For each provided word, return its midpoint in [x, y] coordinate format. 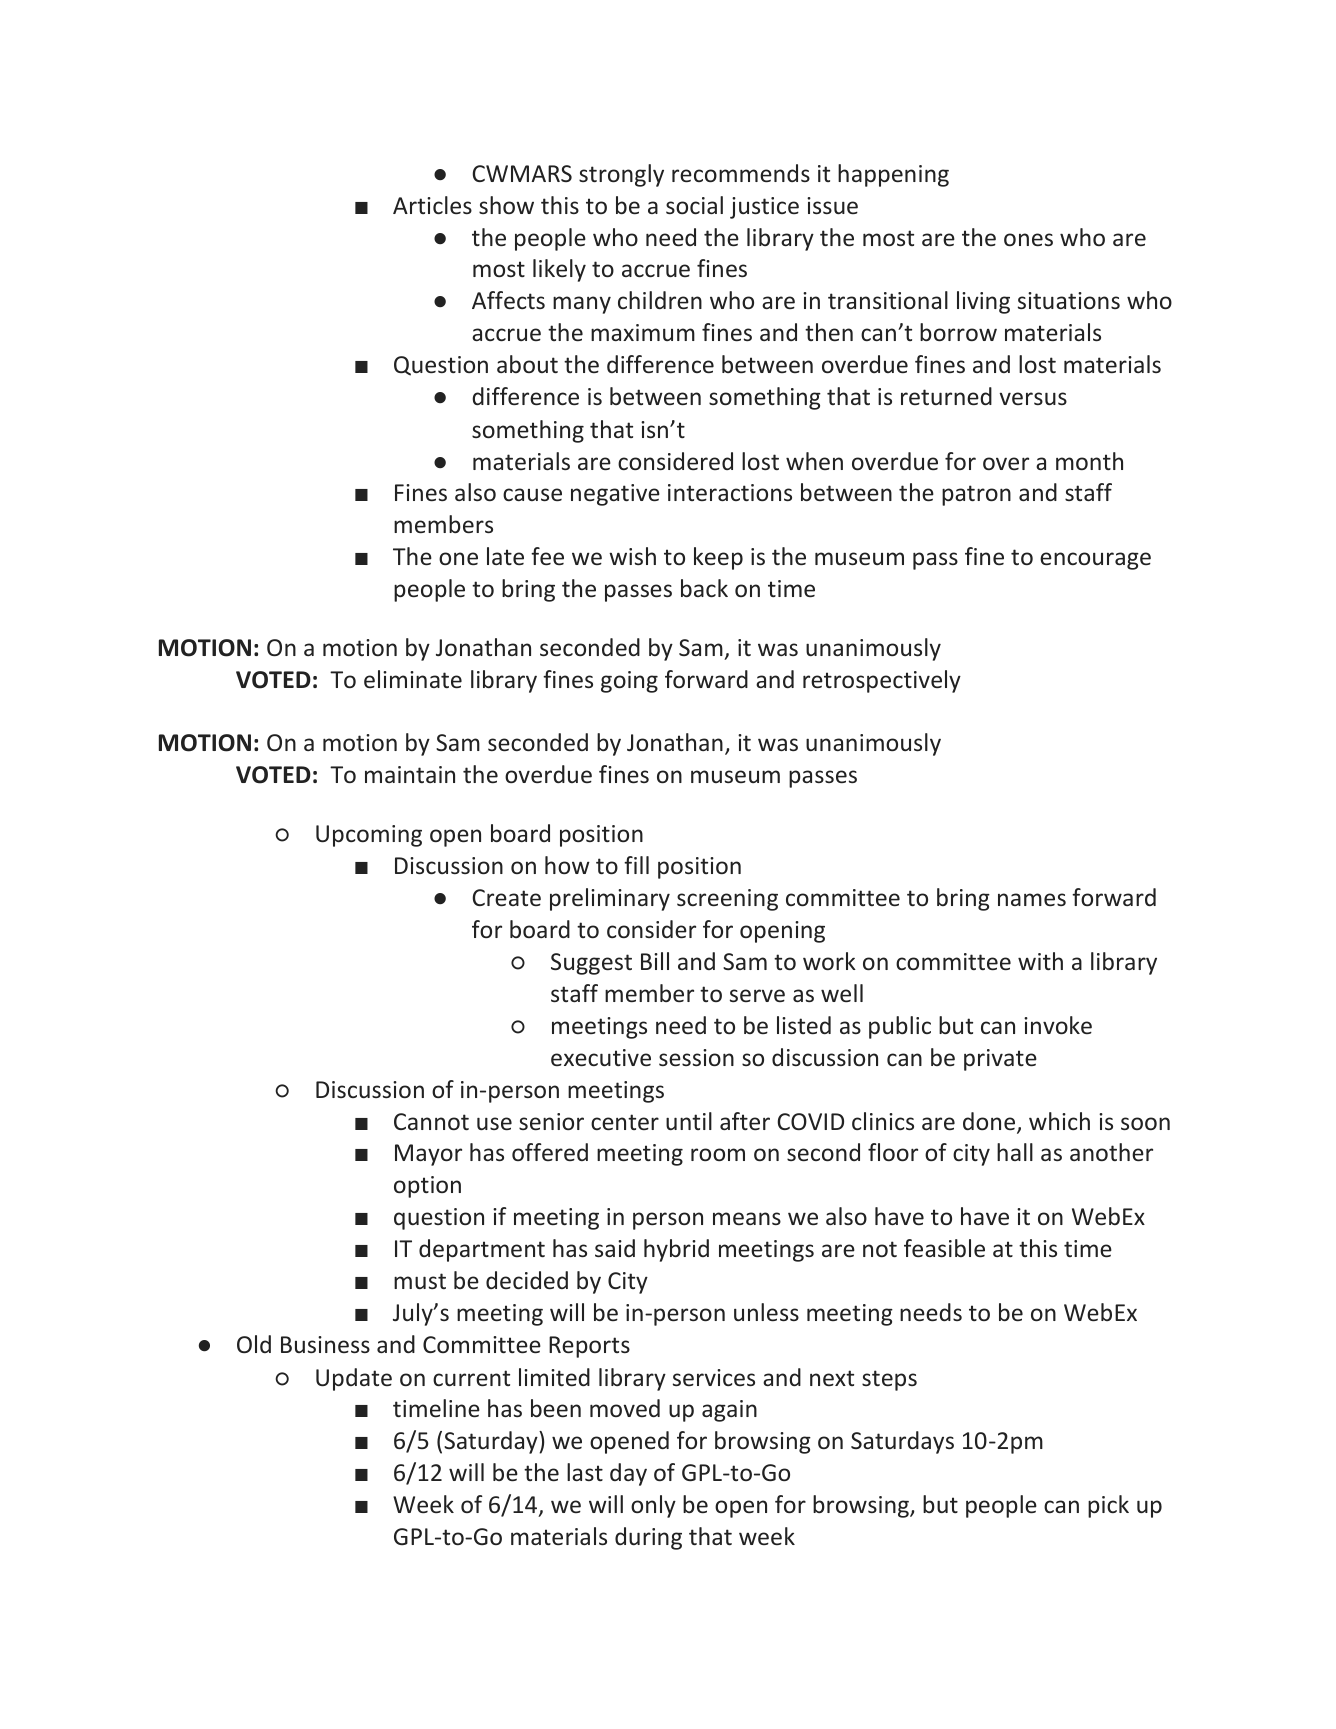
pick [1108, 1506]
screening [727, 900]
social [694, 205]
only [653, 1506]
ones [1028, 239]
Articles [432, 205]
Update [354, 1379]
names [1032, 899]
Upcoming [369, 836]
